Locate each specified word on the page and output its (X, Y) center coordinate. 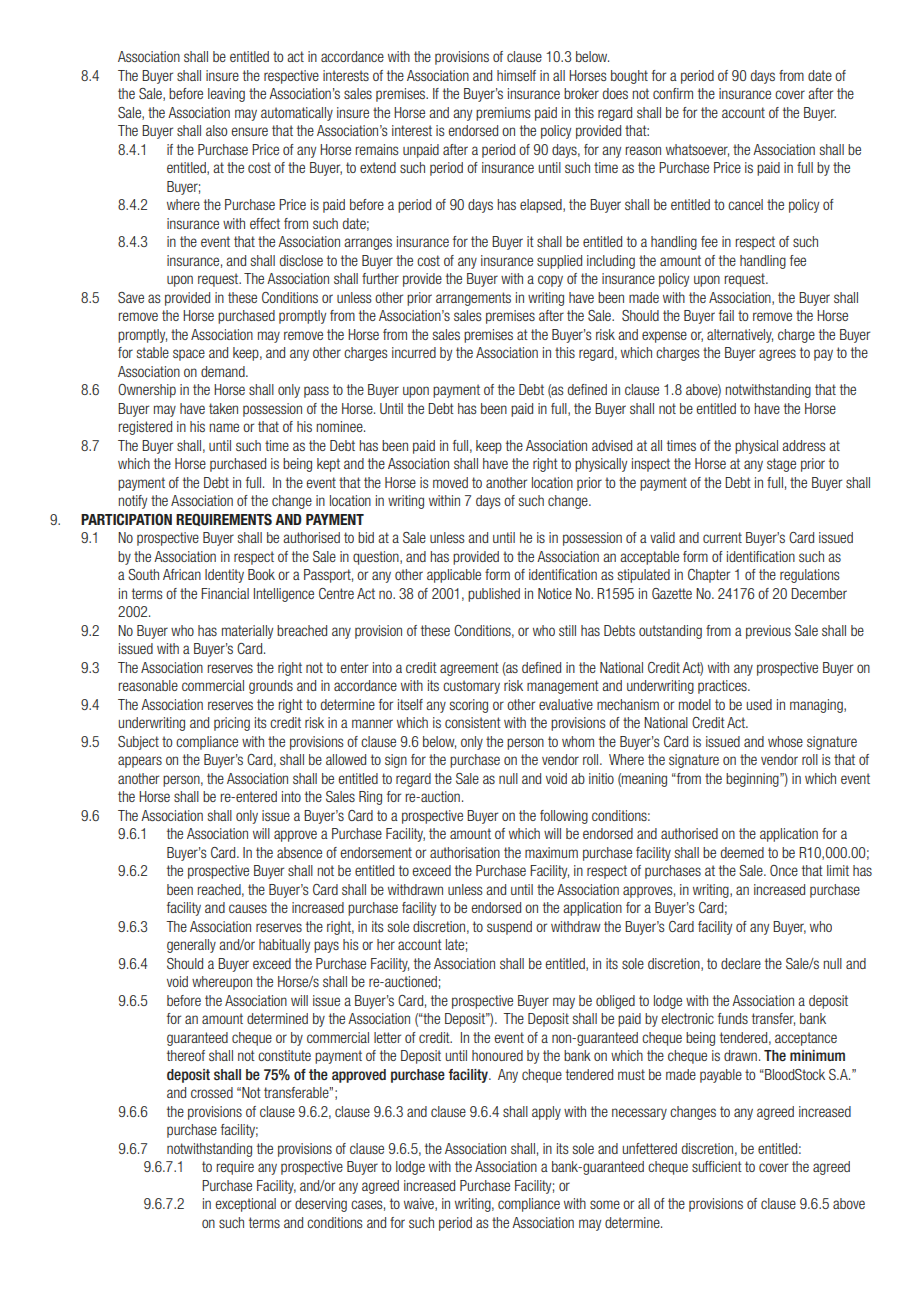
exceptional (246, 1205)
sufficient (717, 1166)
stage (781, 465)
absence (299, 852)
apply (546, 1113)
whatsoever (697, 150)
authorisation (465, 852)
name (224, 427)
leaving (226, 95)
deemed (742, 852)
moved (450, 482)
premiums (503, 114)
